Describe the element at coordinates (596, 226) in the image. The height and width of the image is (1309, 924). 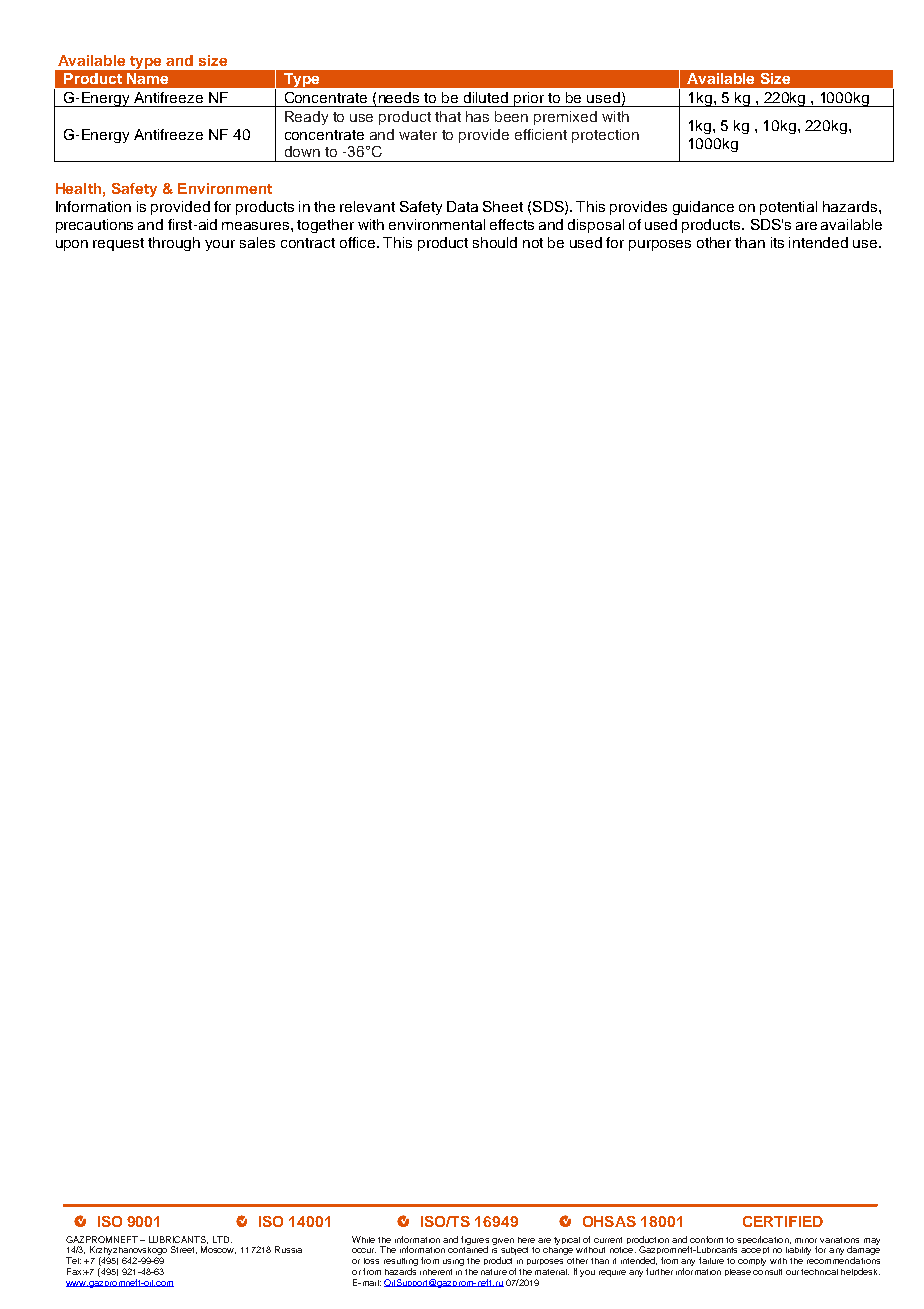
I see `disposal` at that location.
